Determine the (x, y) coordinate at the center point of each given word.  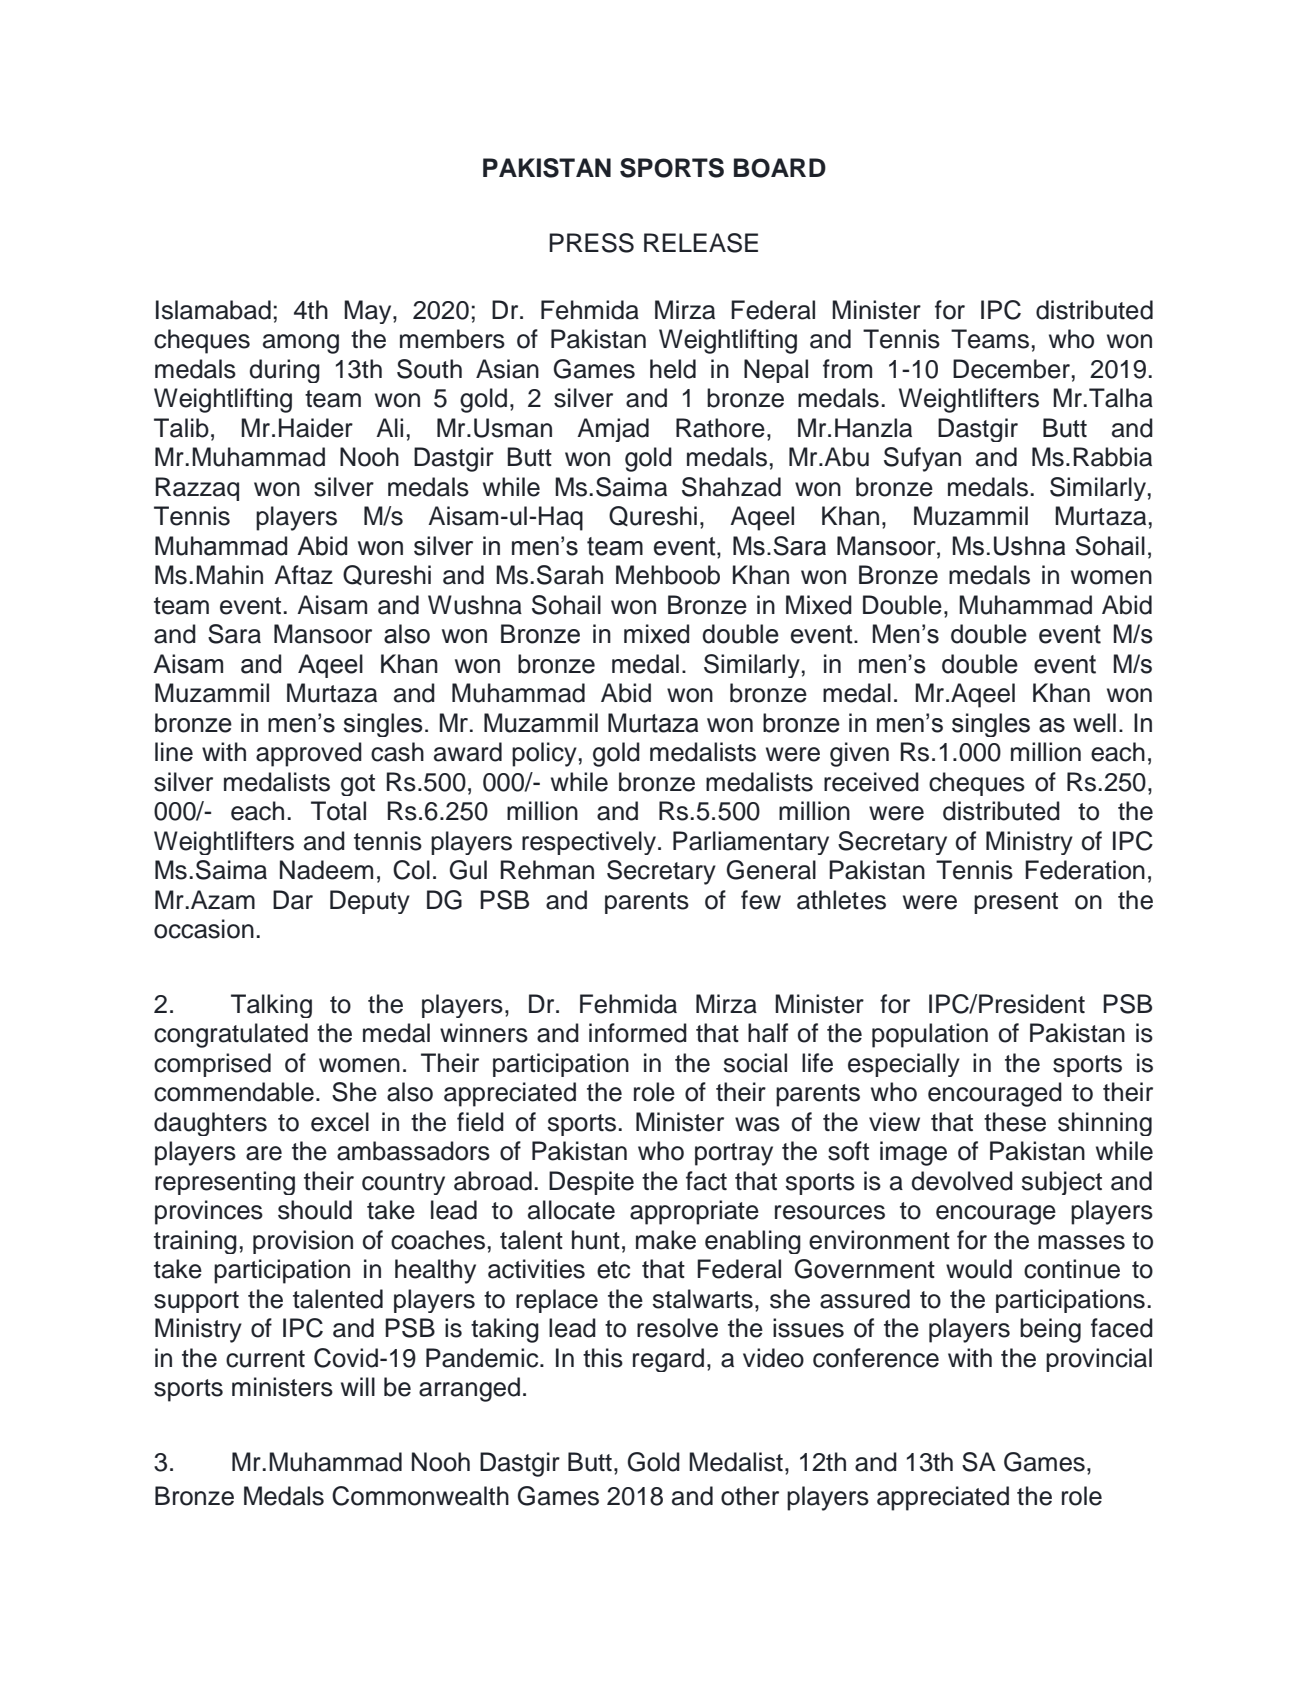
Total (338, 811)
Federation (1085, 870)
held (673, 369)
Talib (181, 428)
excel (340, 1122)
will (358, 1386)
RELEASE (701, 243)
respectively (589, 843)
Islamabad (213, 310)
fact (706, 1181)
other (750, 1496)
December (1011, 369)
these (1015, 1122)
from (847, 369)
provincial (1099, 1360)
